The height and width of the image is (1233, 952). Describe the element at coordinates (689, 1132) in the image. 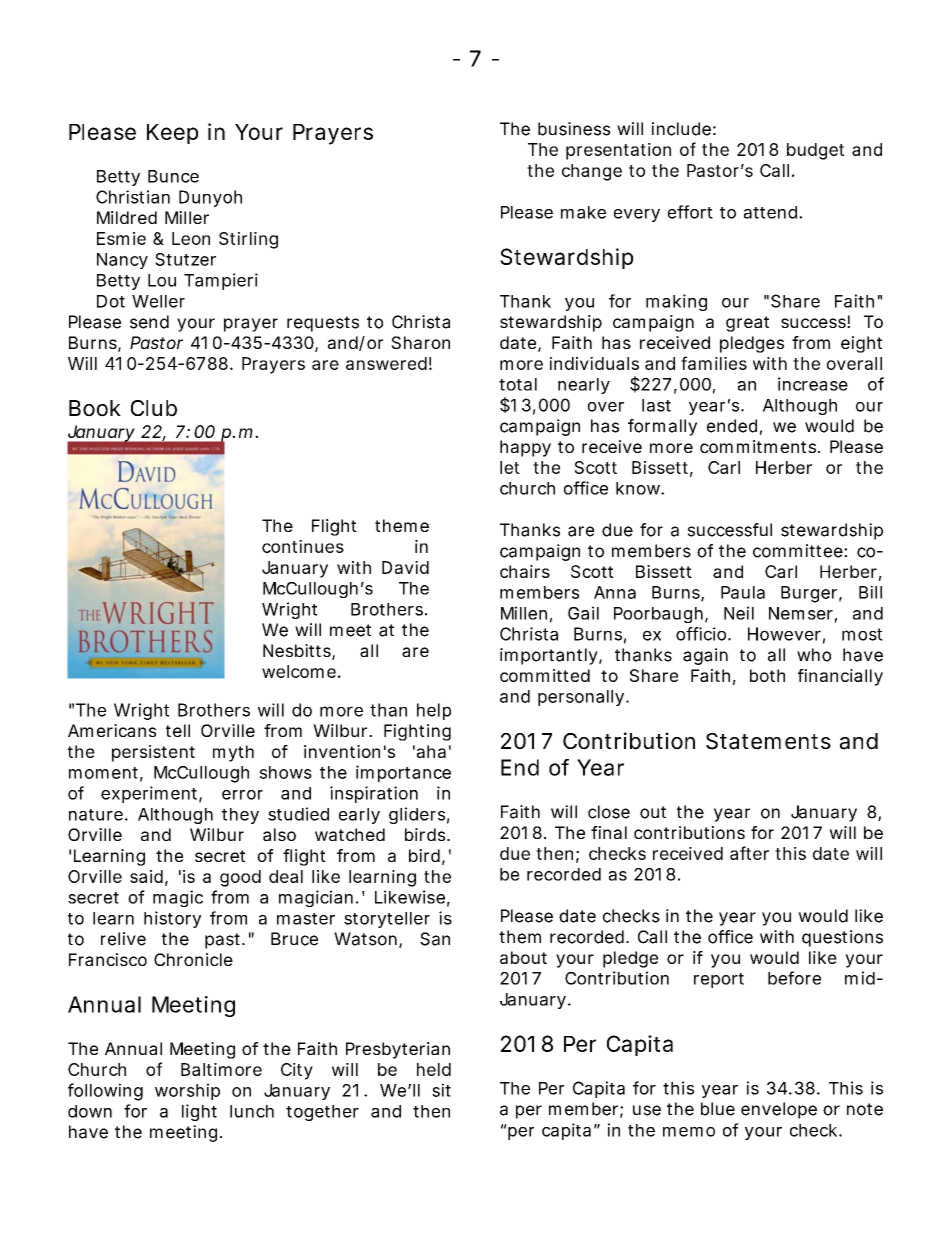

I see `memo` at that location.
